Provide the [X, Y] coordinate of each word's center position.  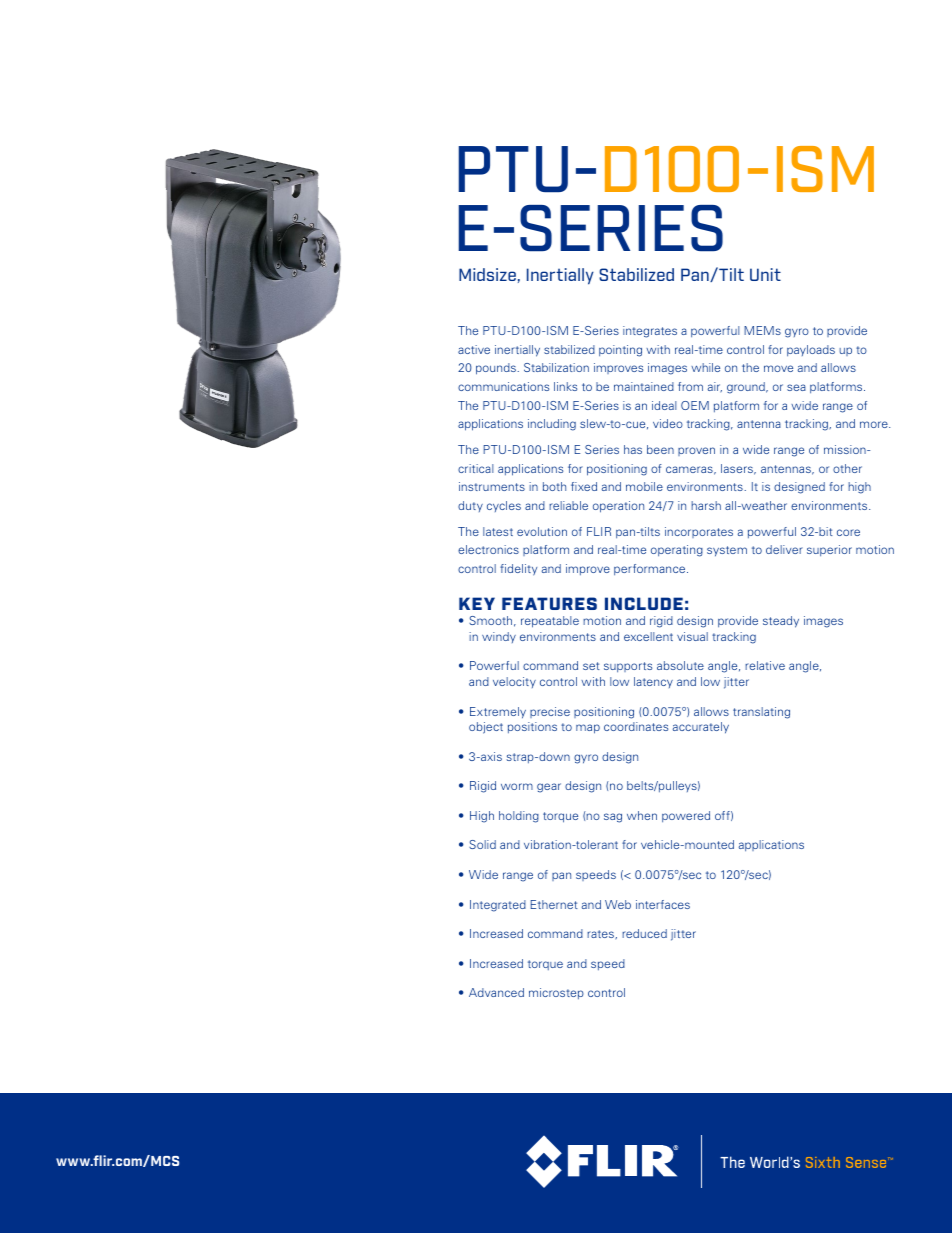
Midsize [487, 274]
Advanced [496, 992]
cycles [504, 506]
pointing [620, 351]
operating [677, 551]
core [848, 532]
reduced [644, 933]
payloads [811, 350]
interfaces [663, 904]
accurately [701, 727]
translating [761, 713]
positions [532, 727]
